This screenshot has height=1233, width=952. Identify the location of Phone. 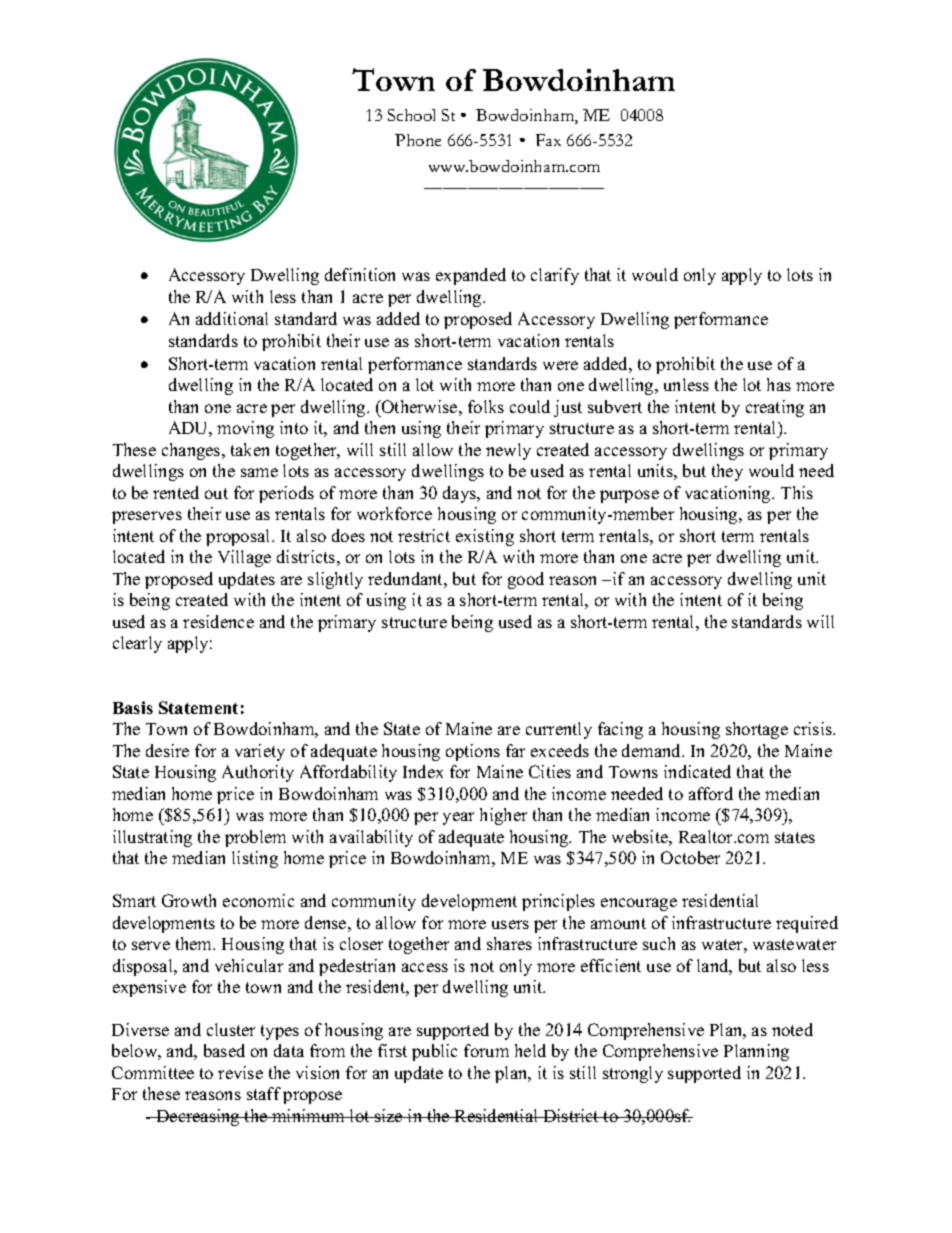
(418, 140).
